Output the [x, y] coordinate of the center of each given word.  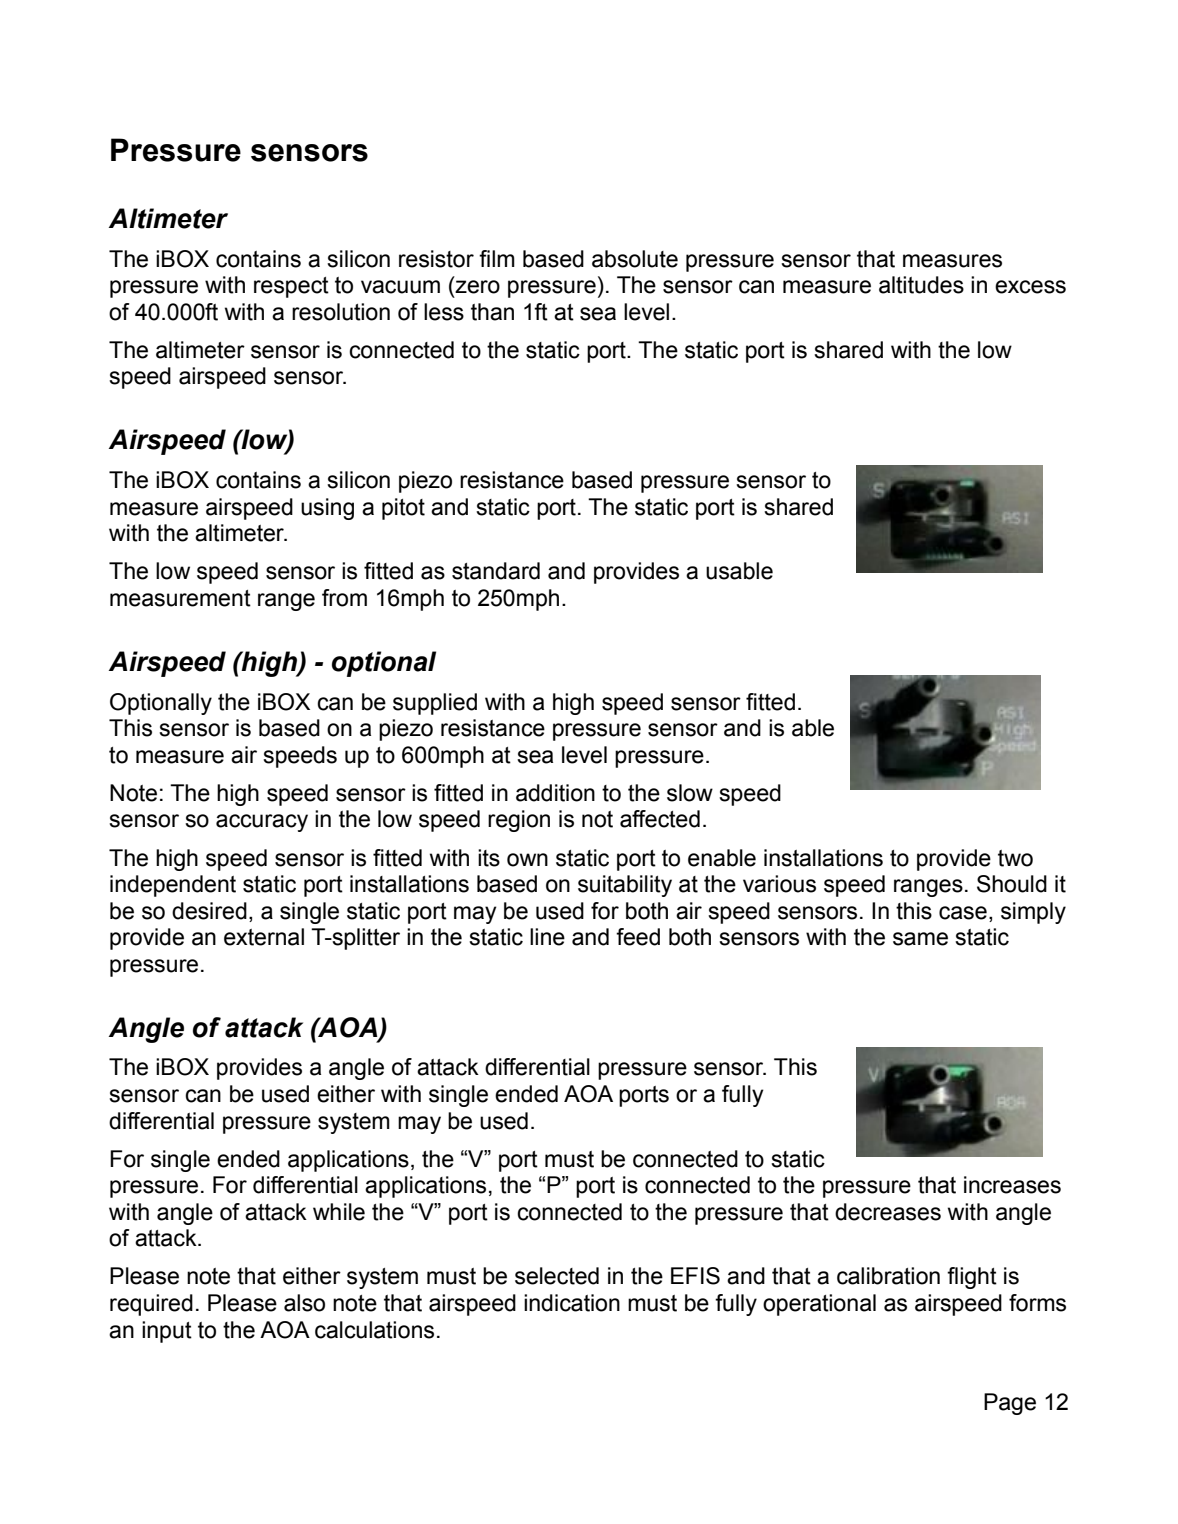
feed [638, 937]
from [344, 598]
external [264, 937]
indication [572, 1303]
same [920, 939]
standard [496, 571]
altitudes [921, 285]
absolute [635, 259]
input [167, 1332]
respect [291, 287]
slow [690, 793]
